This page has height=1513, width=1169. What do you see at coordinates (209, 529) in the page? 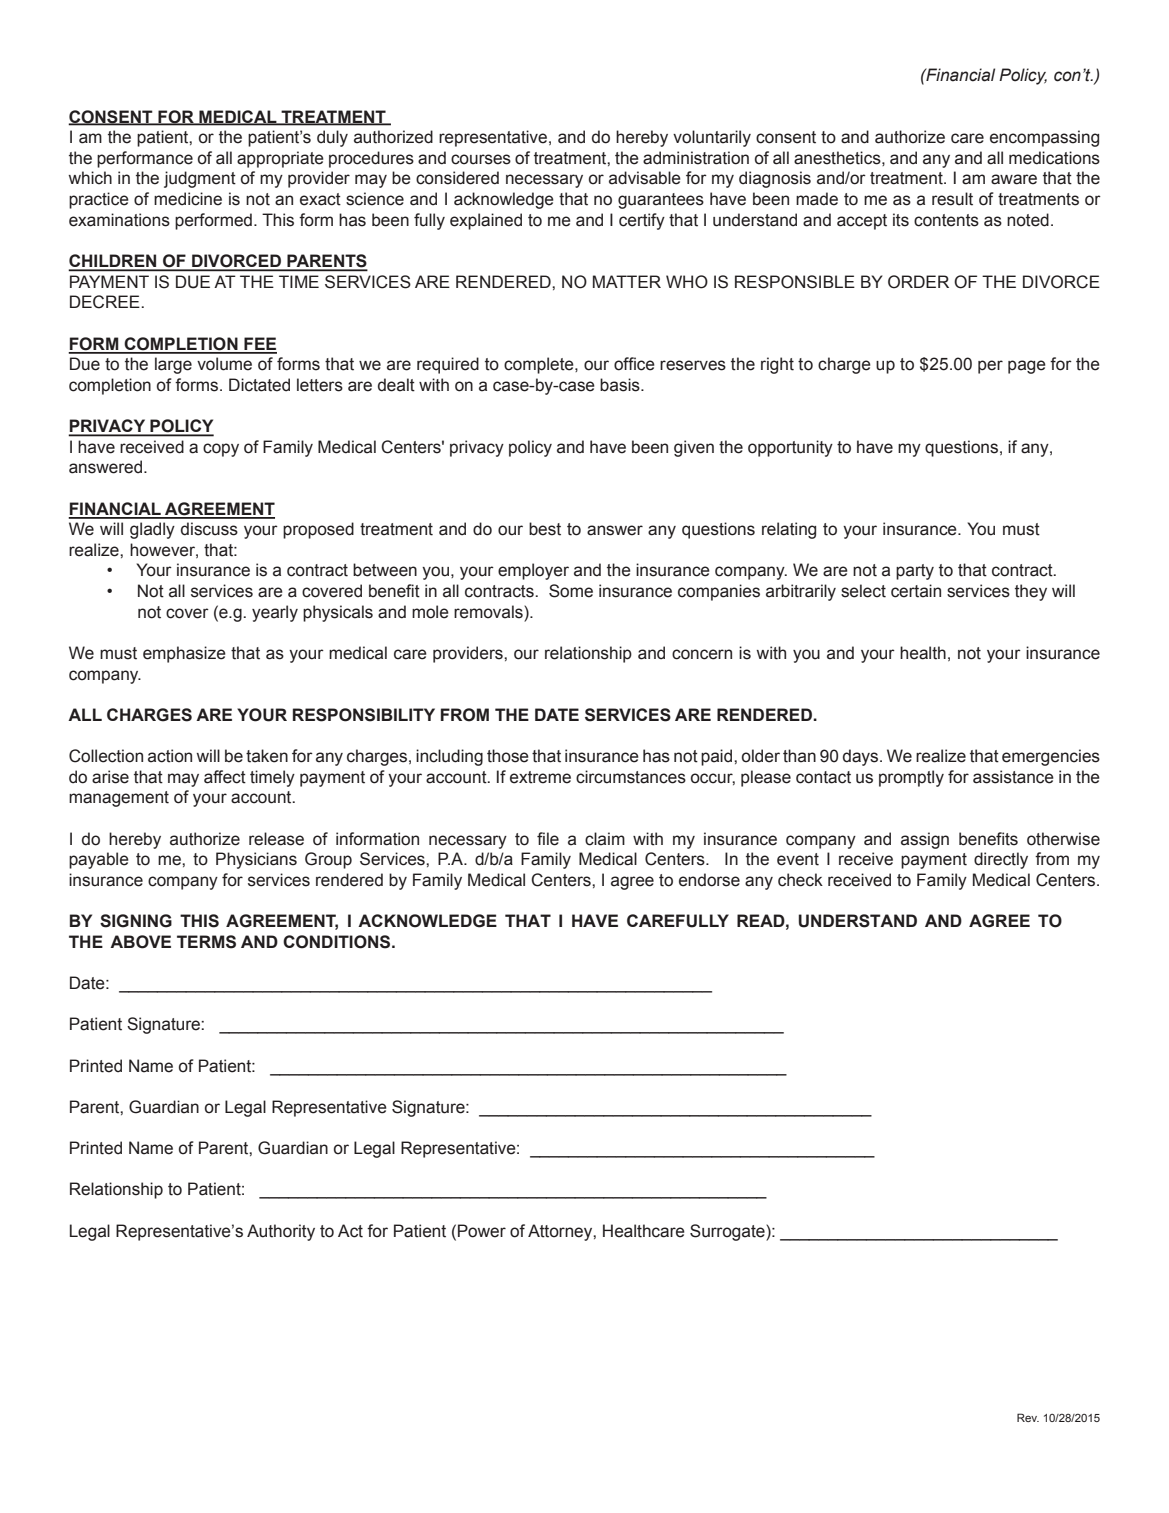
I see `discuss` at bounding box center [209, 529].
